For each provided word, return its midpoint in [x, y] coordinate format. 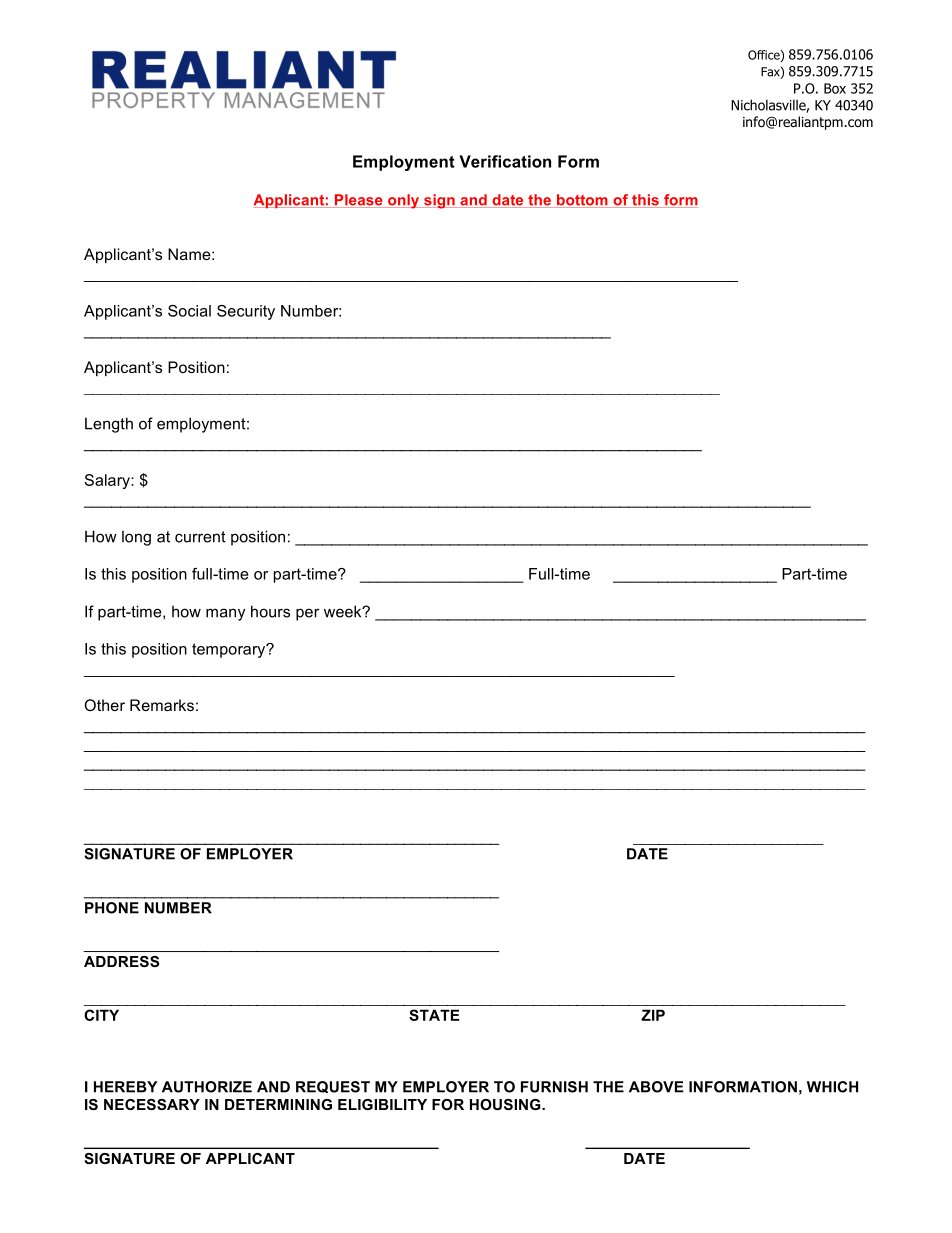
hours [270, 611]
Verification [505, 161]
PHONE [112, 908]
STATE [434, 1015]
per [307, 614]
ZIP [653, 1015]
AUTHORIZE [207, 1087]
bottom [582, 201]
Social [189, 311]
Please [358, 201]
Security [246, 312]
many [225, 614]
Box [835, 88]
